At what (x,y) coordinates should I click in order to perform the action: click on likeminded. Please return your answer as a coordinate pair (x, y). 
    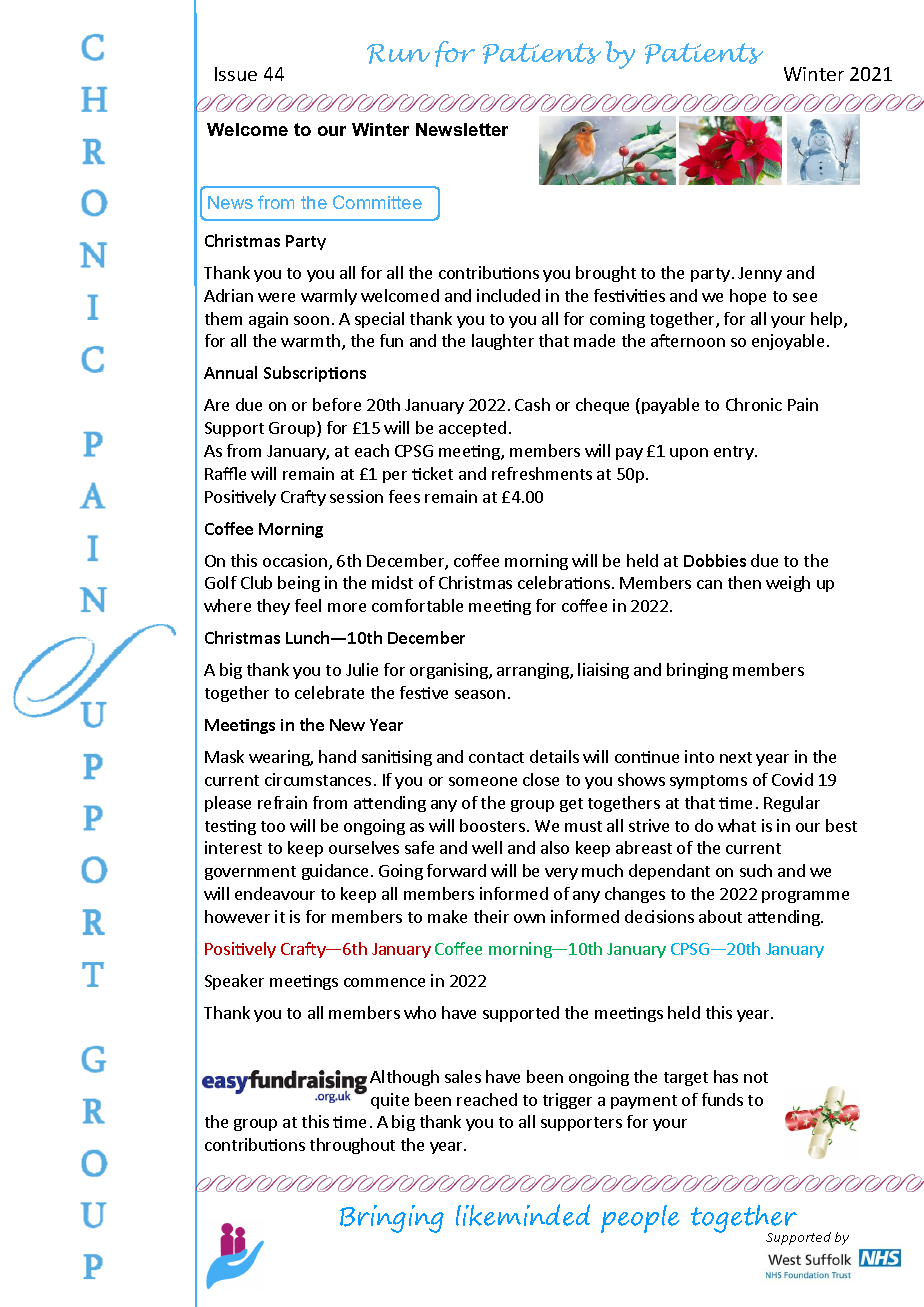
    Looking at the image, I should click on (523, 1215).
